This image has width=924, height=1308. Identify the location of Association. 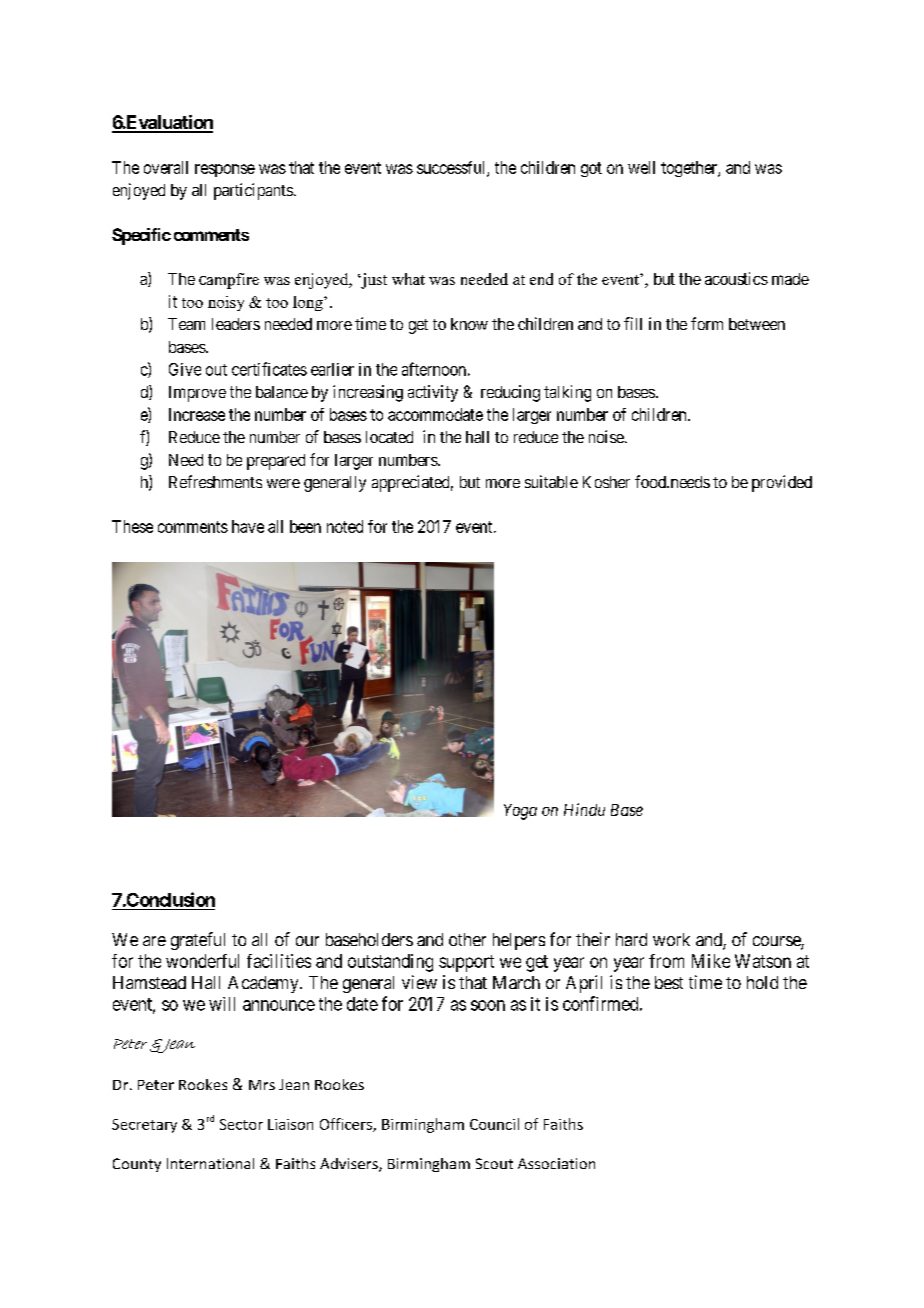
(556, 1163).
